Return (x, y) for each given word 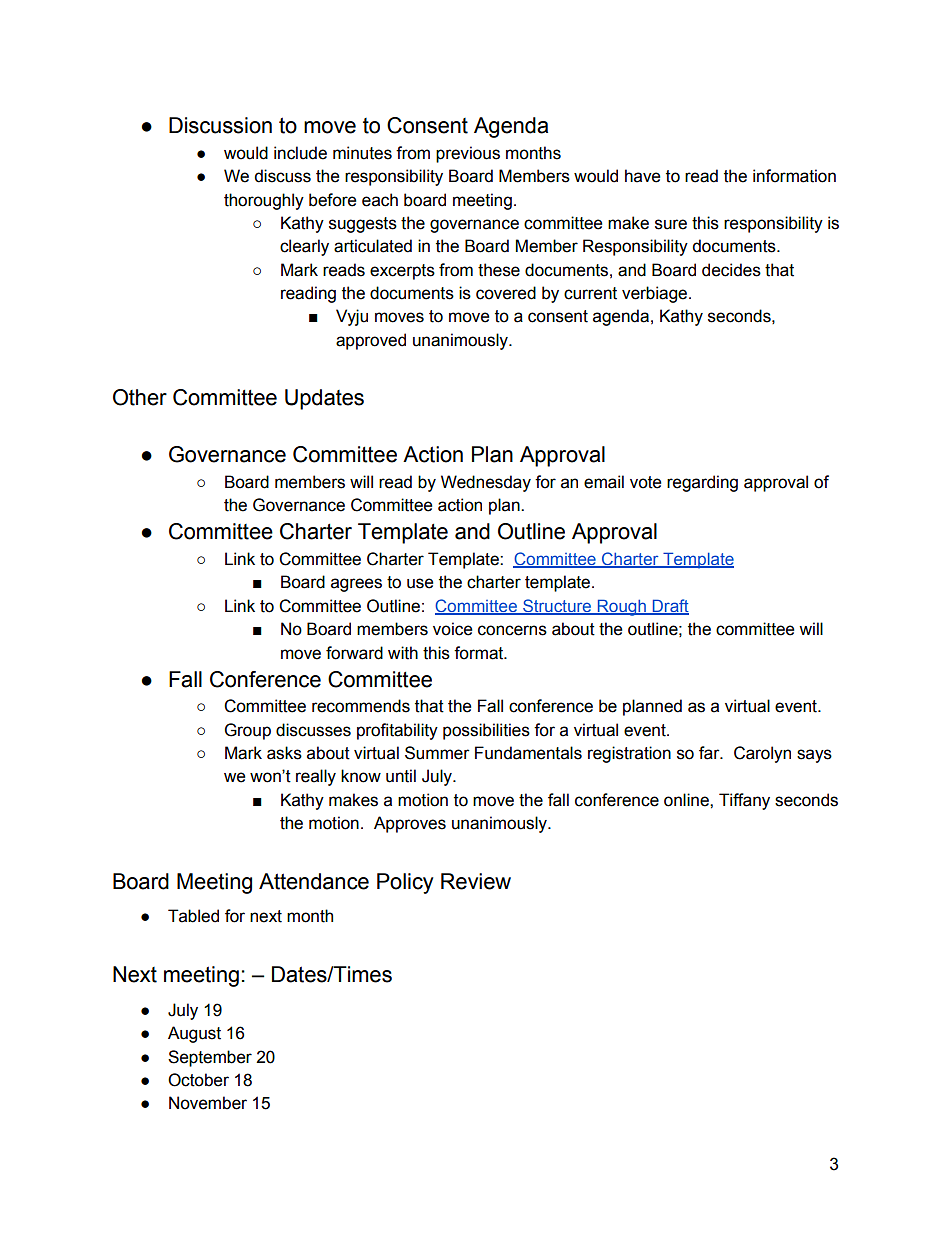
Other (140, 397)
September (210, 1058)
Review (476, 881)
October (198, 1080)
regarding (702, 483)
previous (468, 154)
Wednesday (486, 483)
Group (248, 731)
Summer (437, 753)
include (300, 153)
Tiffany (744, 801)
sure (671, 224)
